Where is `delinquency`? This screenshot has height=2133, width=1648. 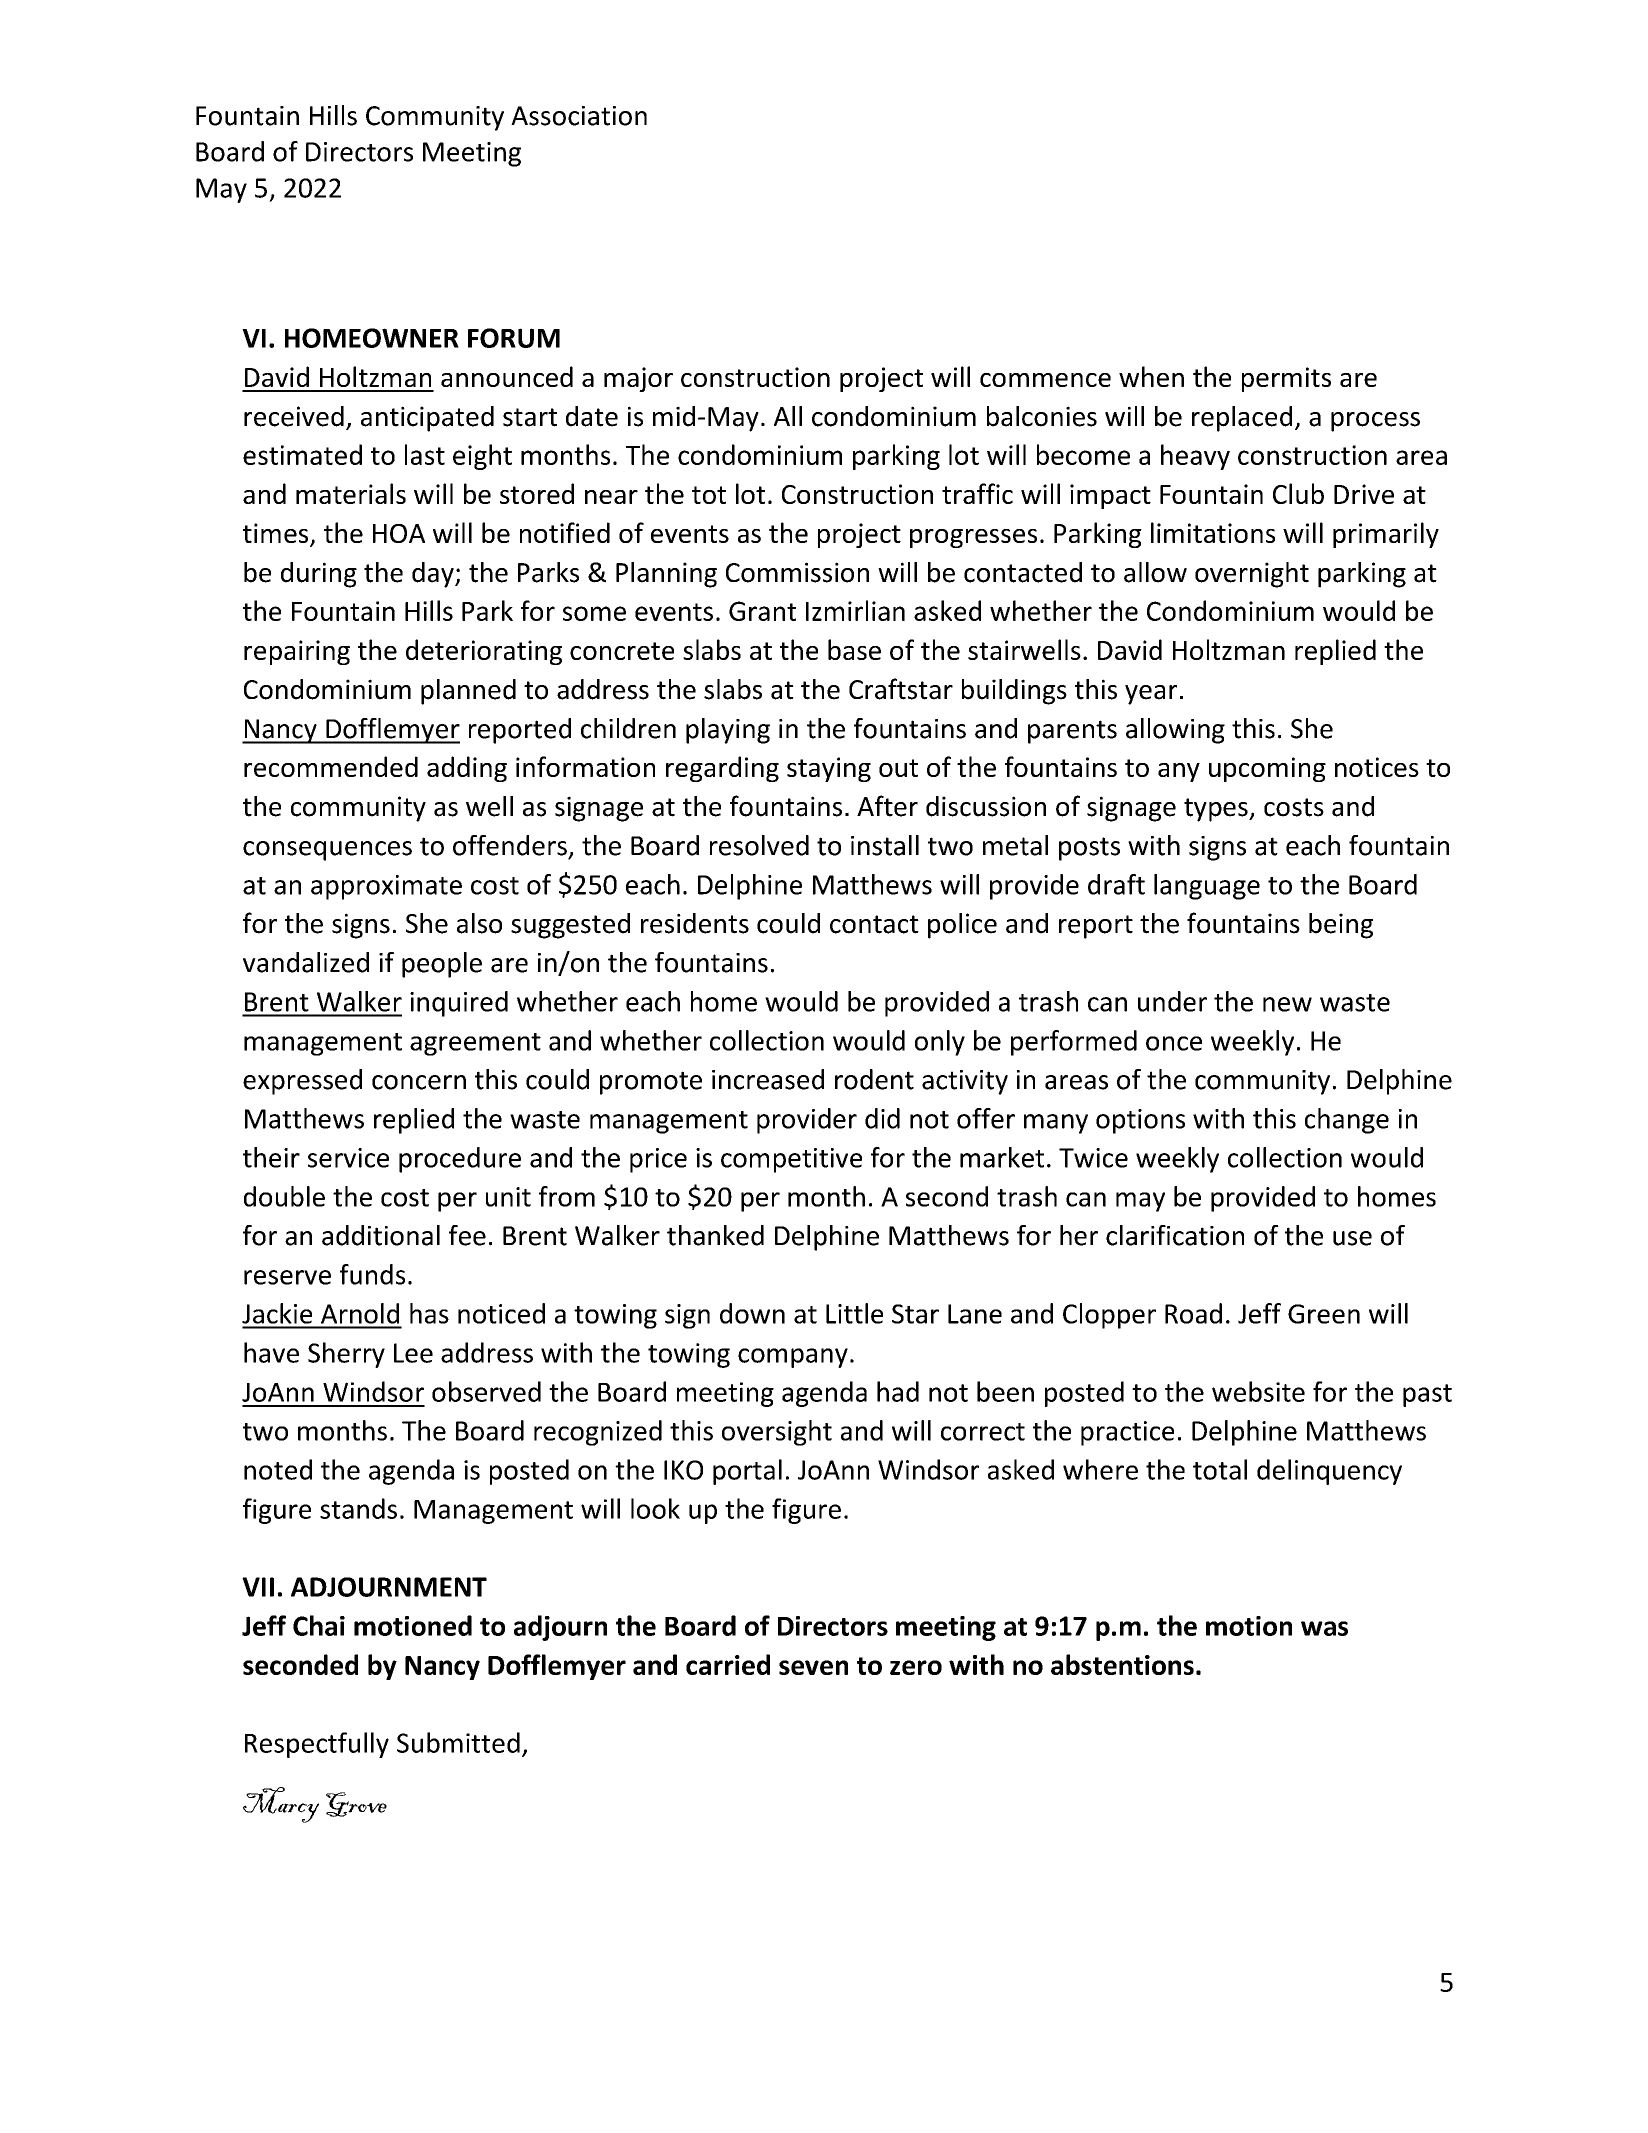 delinquency is located at coordinates (1329, 1472).
